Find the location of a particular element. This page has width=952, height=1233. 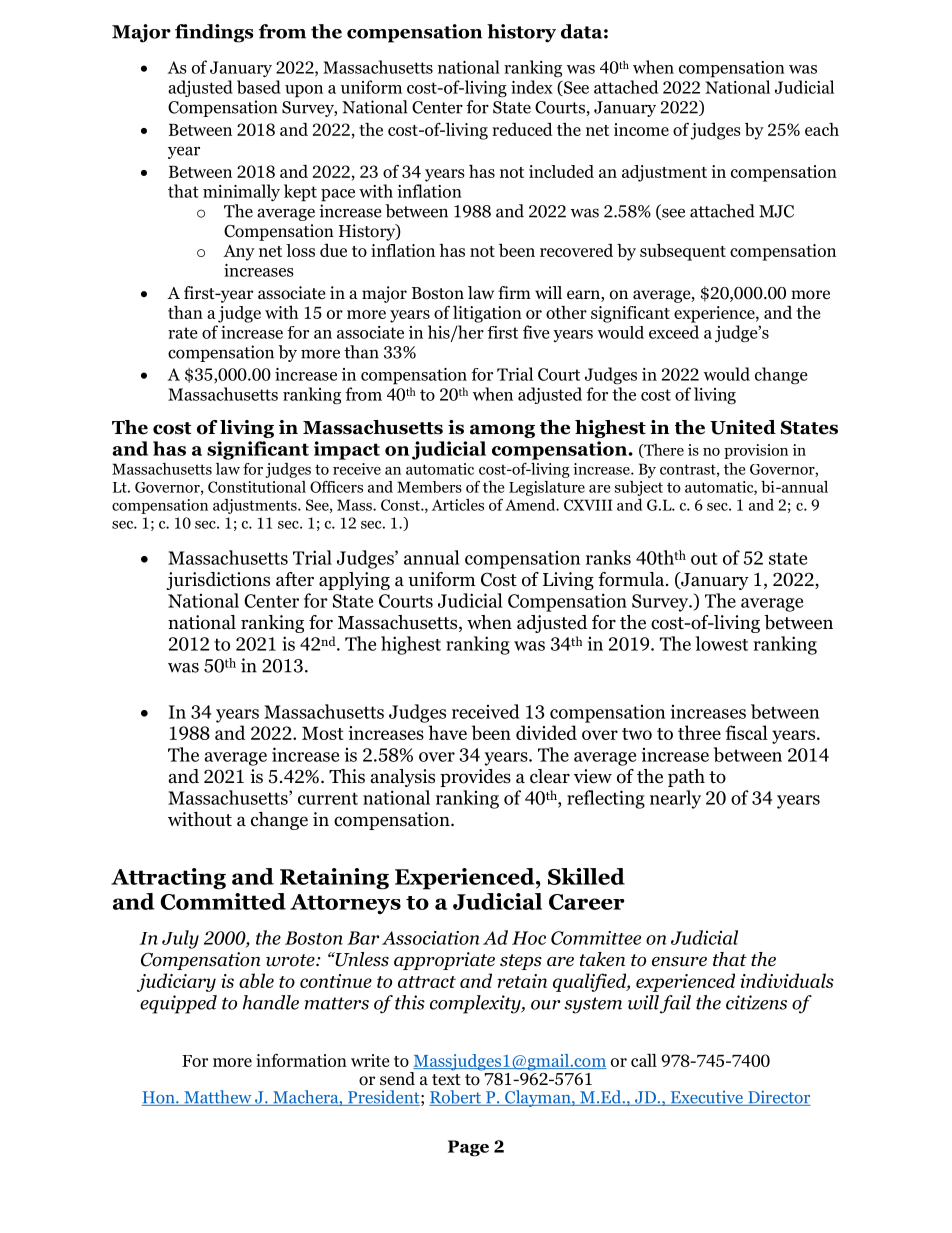

Matthew is located at coordinates (218, 1098).
